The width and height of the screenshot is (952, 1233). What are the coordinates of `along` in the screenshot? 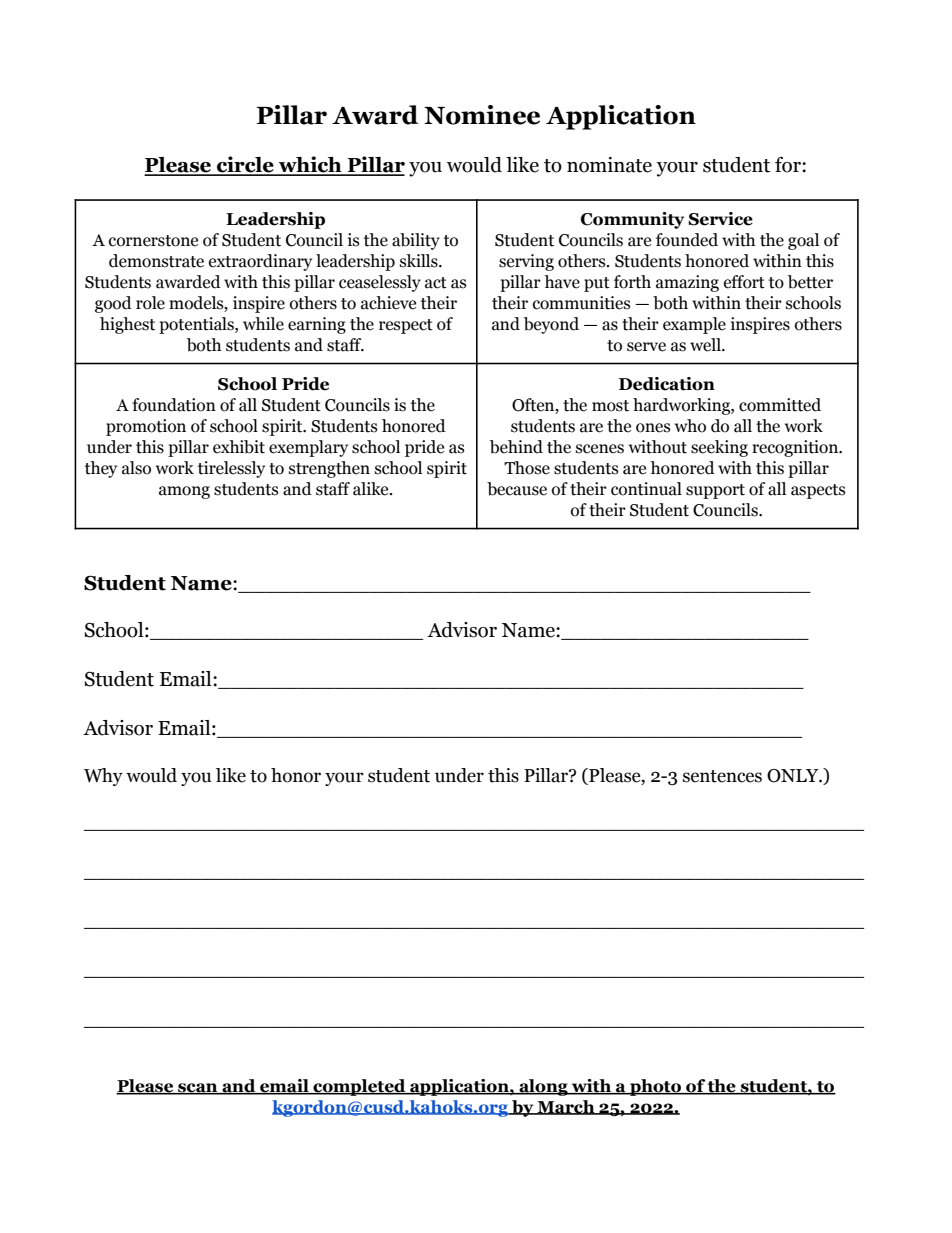 It's located at (543, 1087).
